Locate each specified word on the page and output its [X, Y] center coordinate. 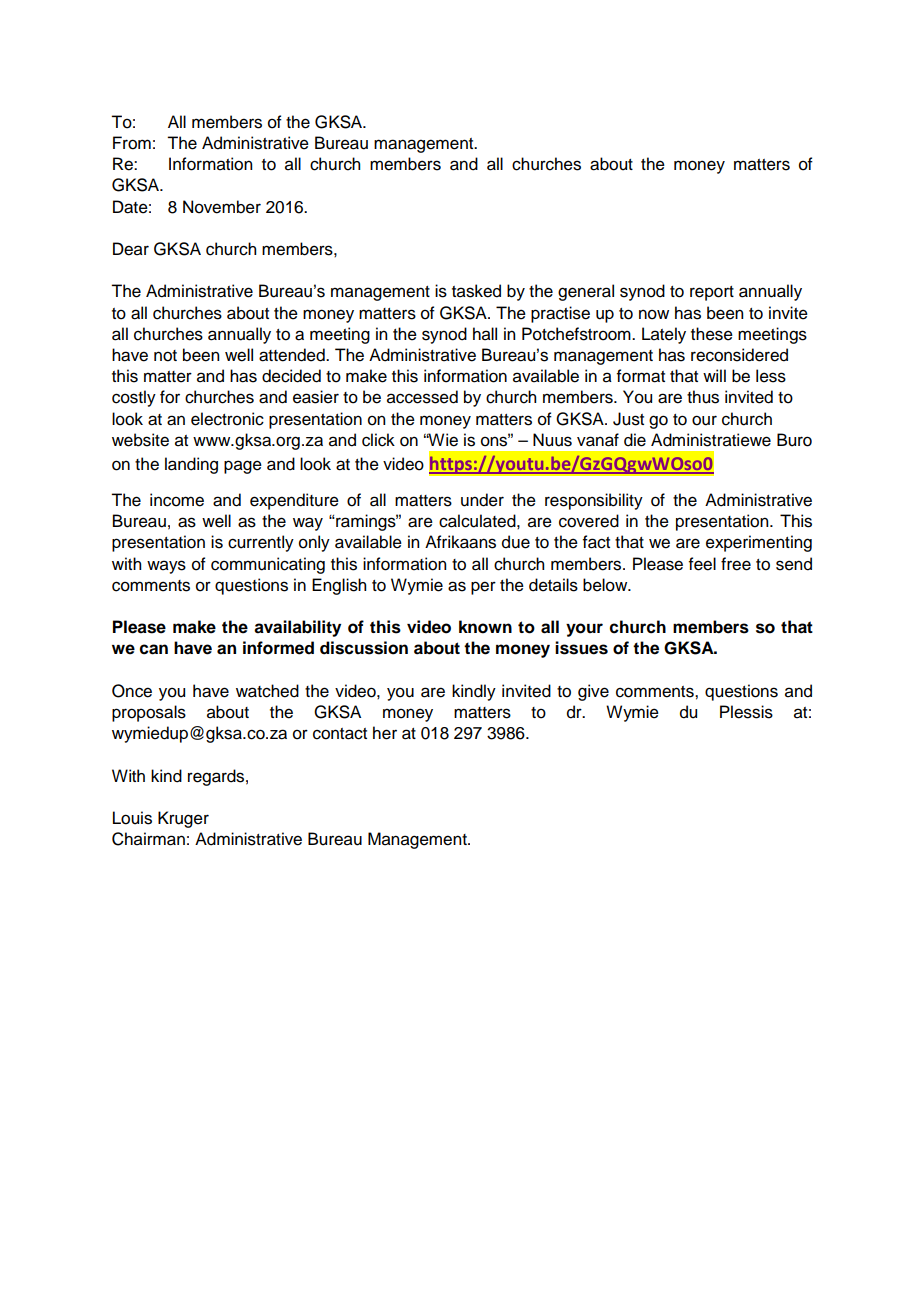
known [485, 627]
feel [702, 564]
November [222, 207]
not [165, 356]
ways [166, 567]
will [714, 375]
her [385, 733]
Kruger [183, 819]
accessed [422, 397]
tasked [476, 291]
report [712, 293]
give [593, 692]
